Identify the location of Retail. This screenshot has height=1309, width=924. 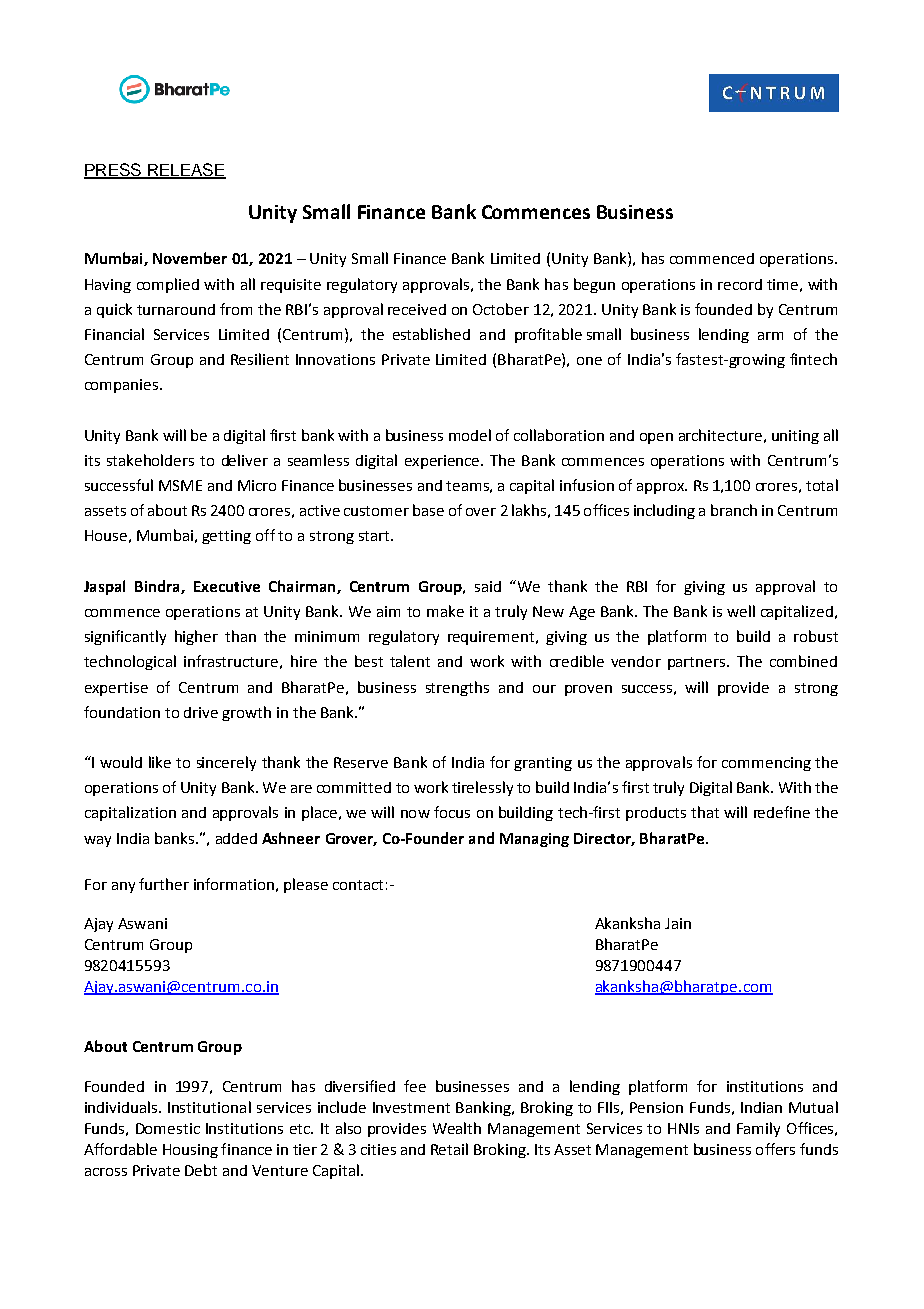
(449, 1149).
